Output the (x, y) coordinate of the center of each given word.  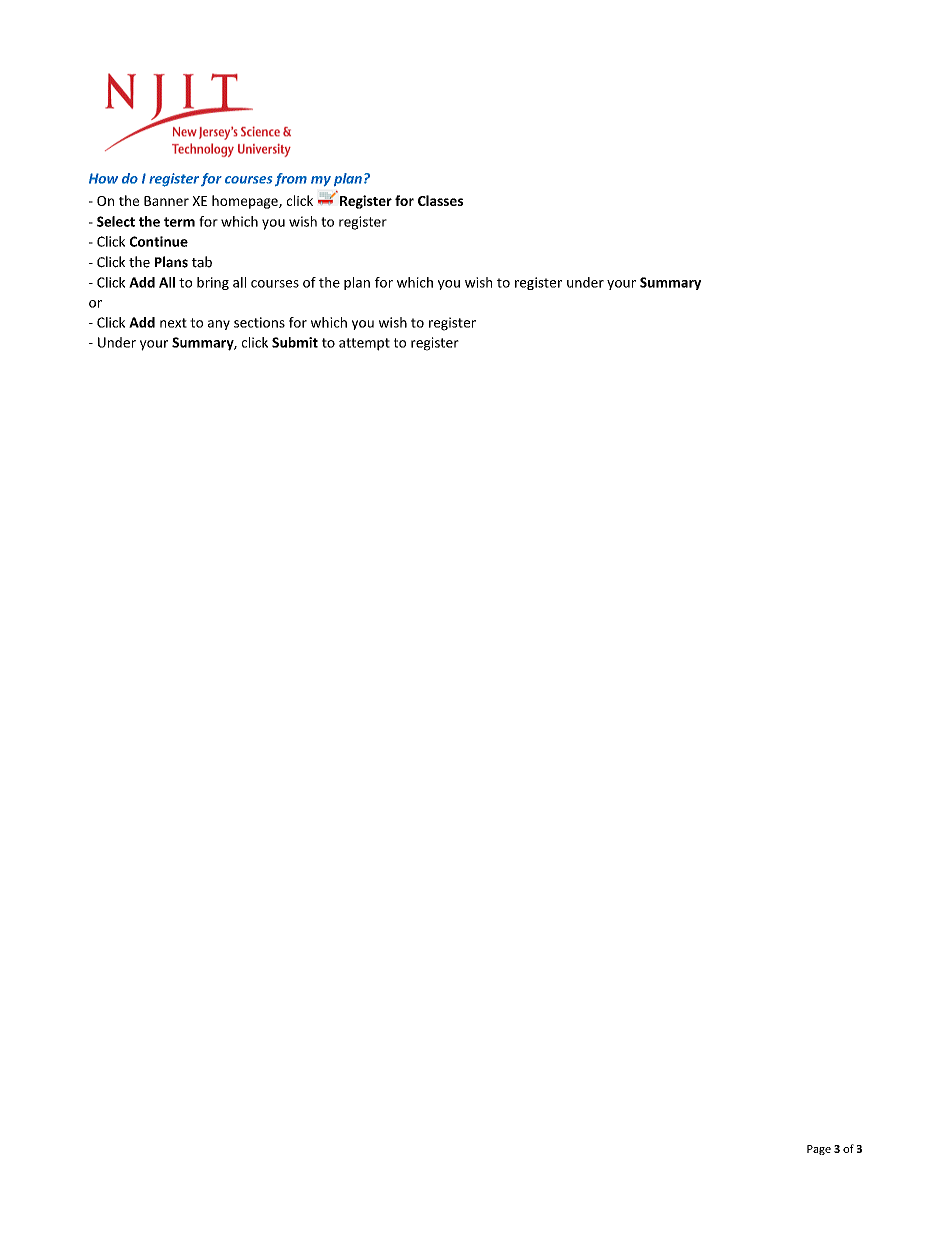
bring (213, 283)
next (173, 323)
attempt (364, 344)
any (219, 325)
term (179, 222)
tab (202, 262)
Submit (295, 342)
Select (116, 221)
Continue (159, 241)
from (291, 179)
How (103, 178)
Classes (440, 200)
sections (259, 322)
